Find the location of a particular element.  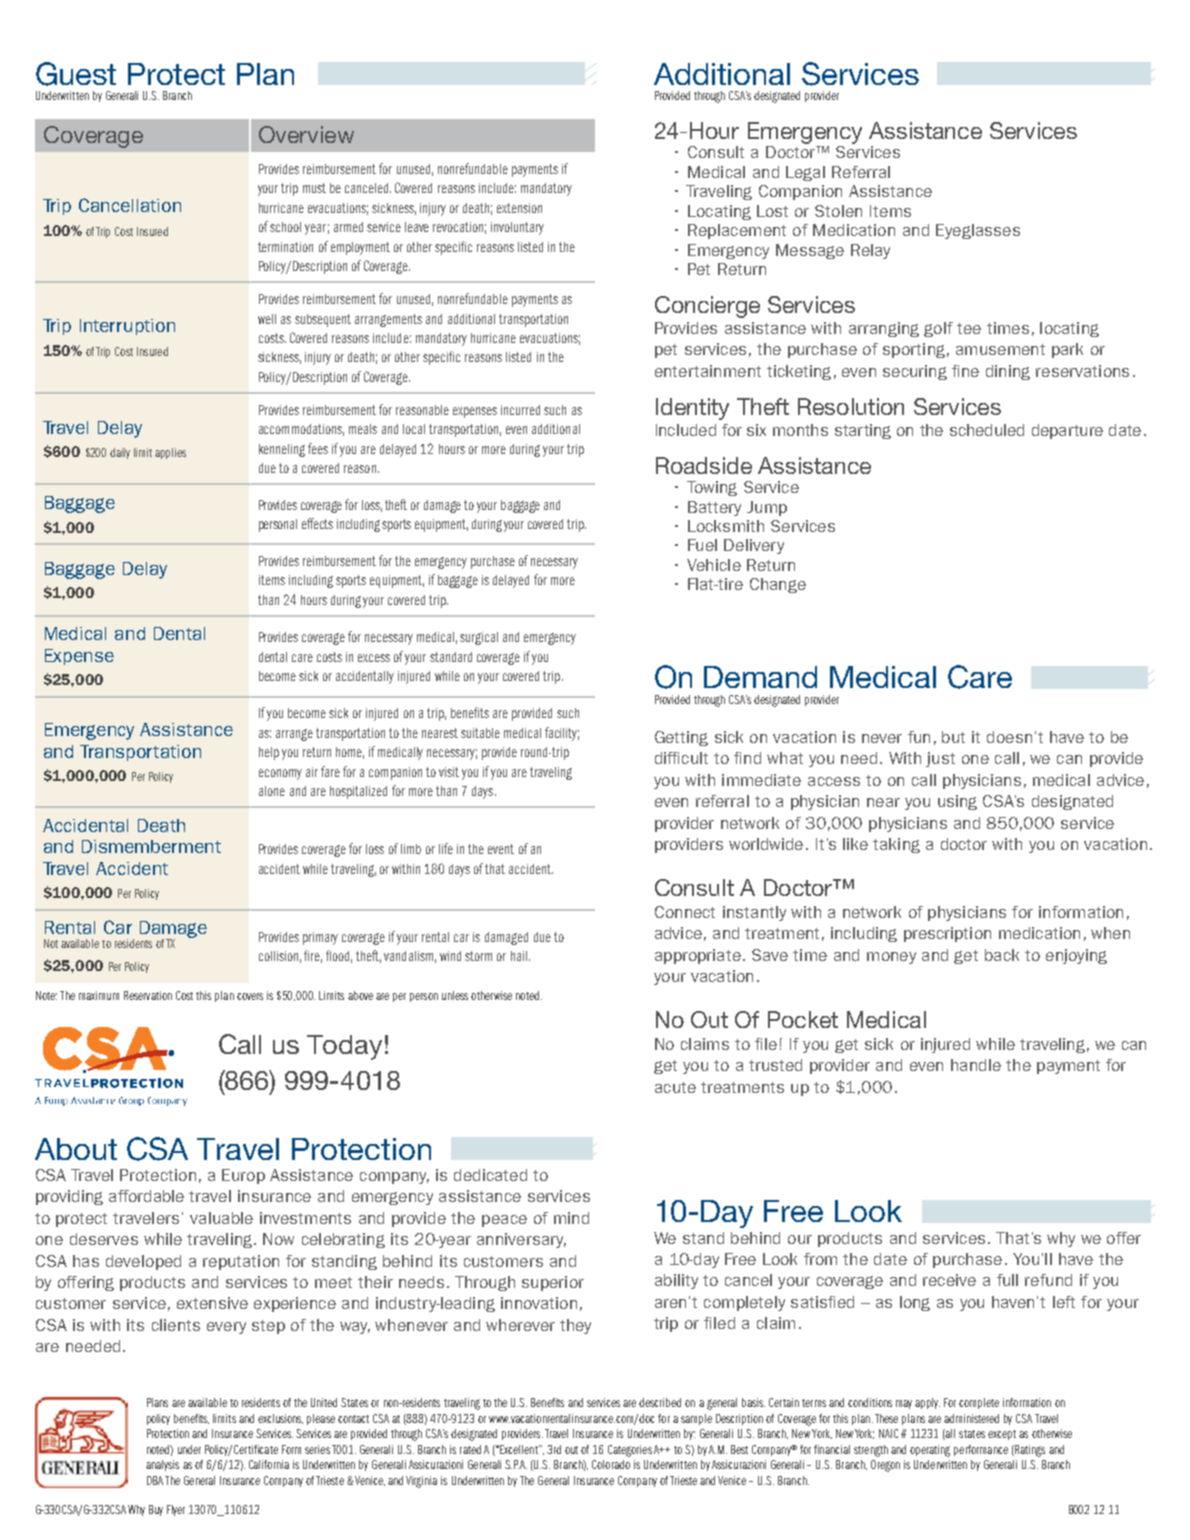

extension is located at coordinates (519, 208).
